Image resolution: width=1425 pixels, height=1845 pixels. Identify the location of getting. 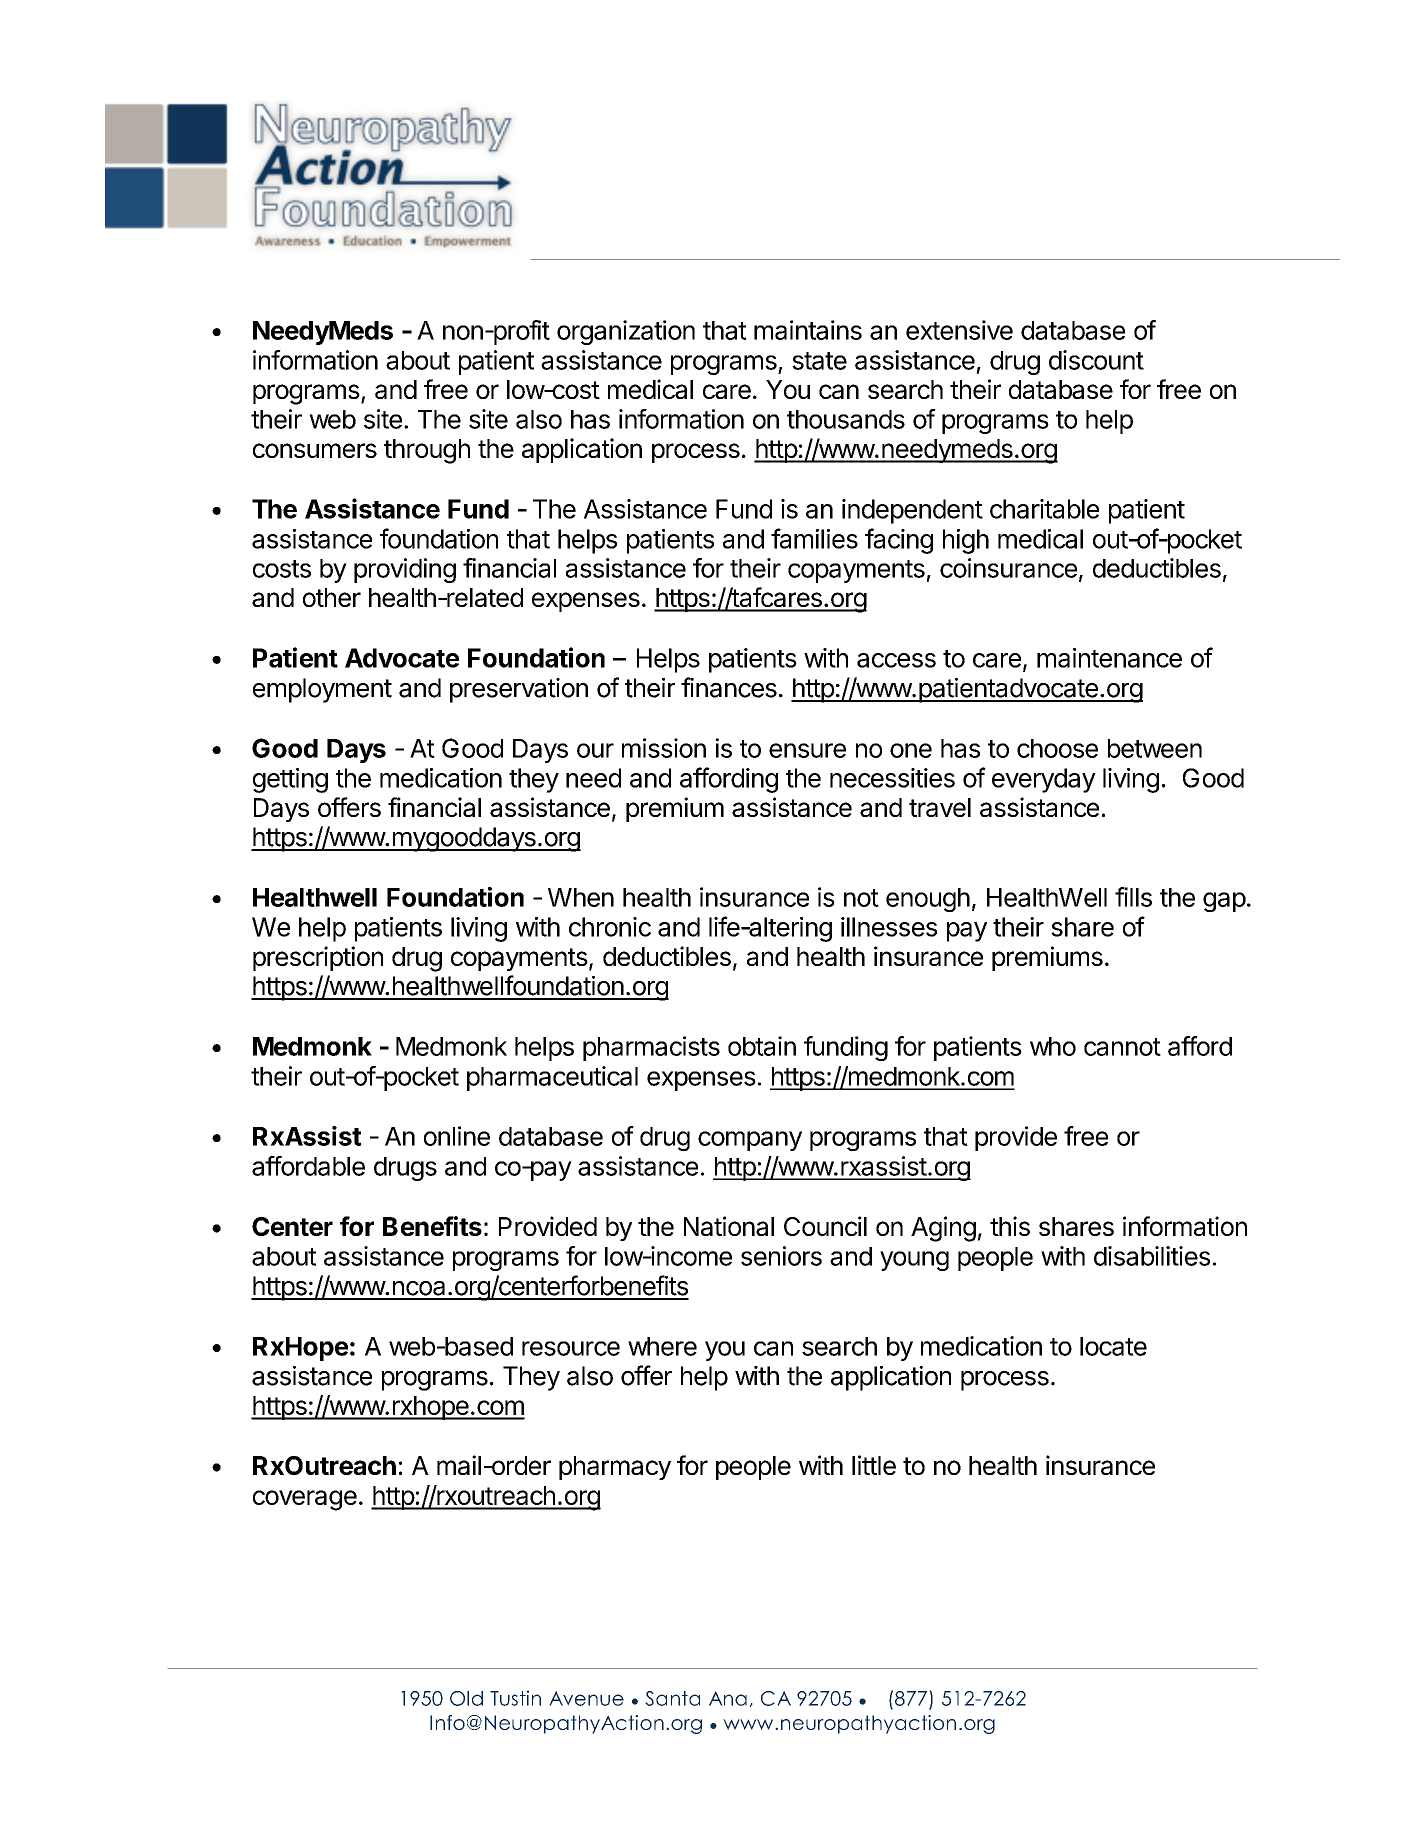
(290, 780).
